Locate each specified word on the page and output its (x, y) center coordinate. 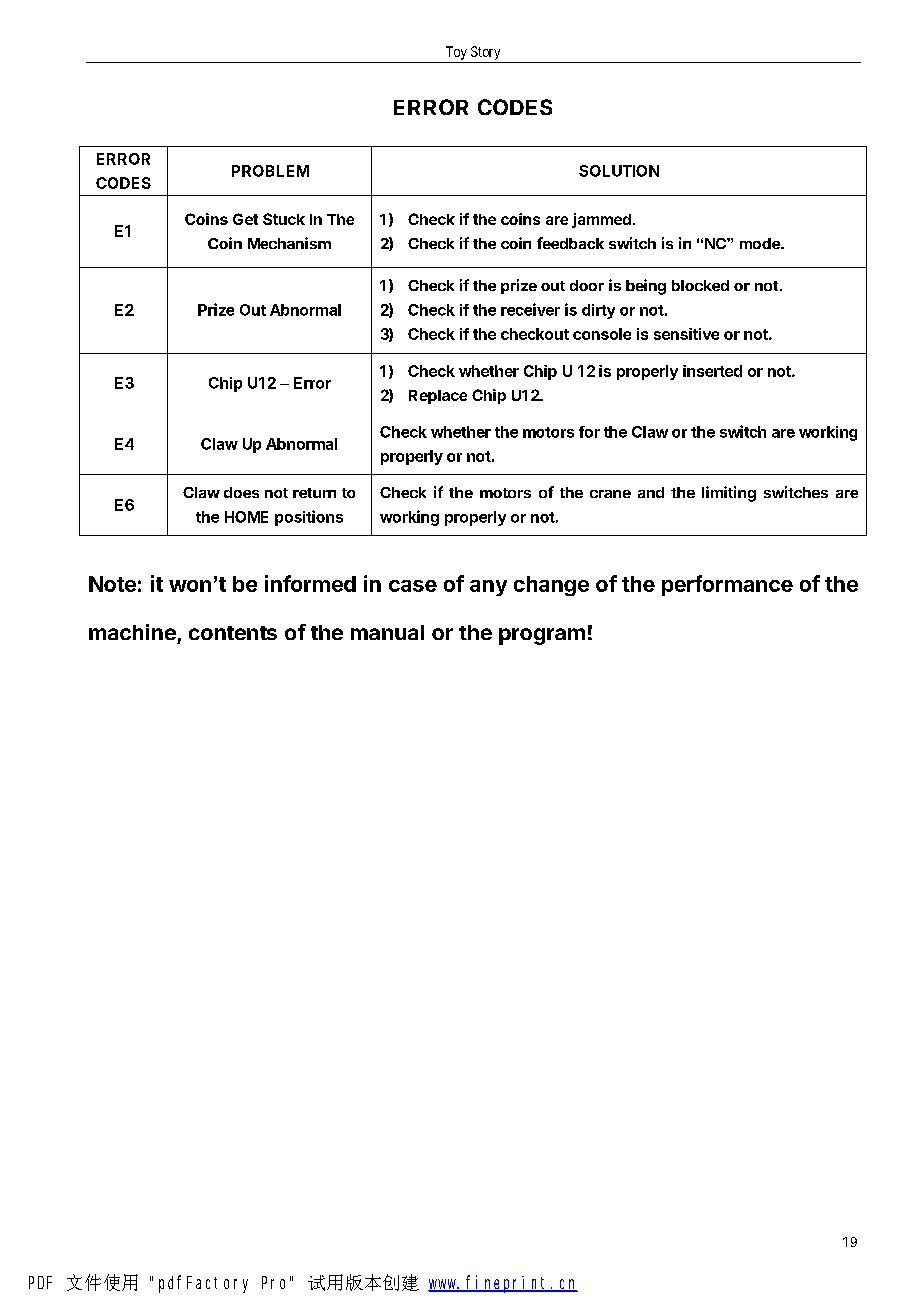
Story (485, 53)
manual (387, 632)
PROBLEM (270, 171)
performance (727, 585)
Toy (456, 53)
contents (233, 633)
